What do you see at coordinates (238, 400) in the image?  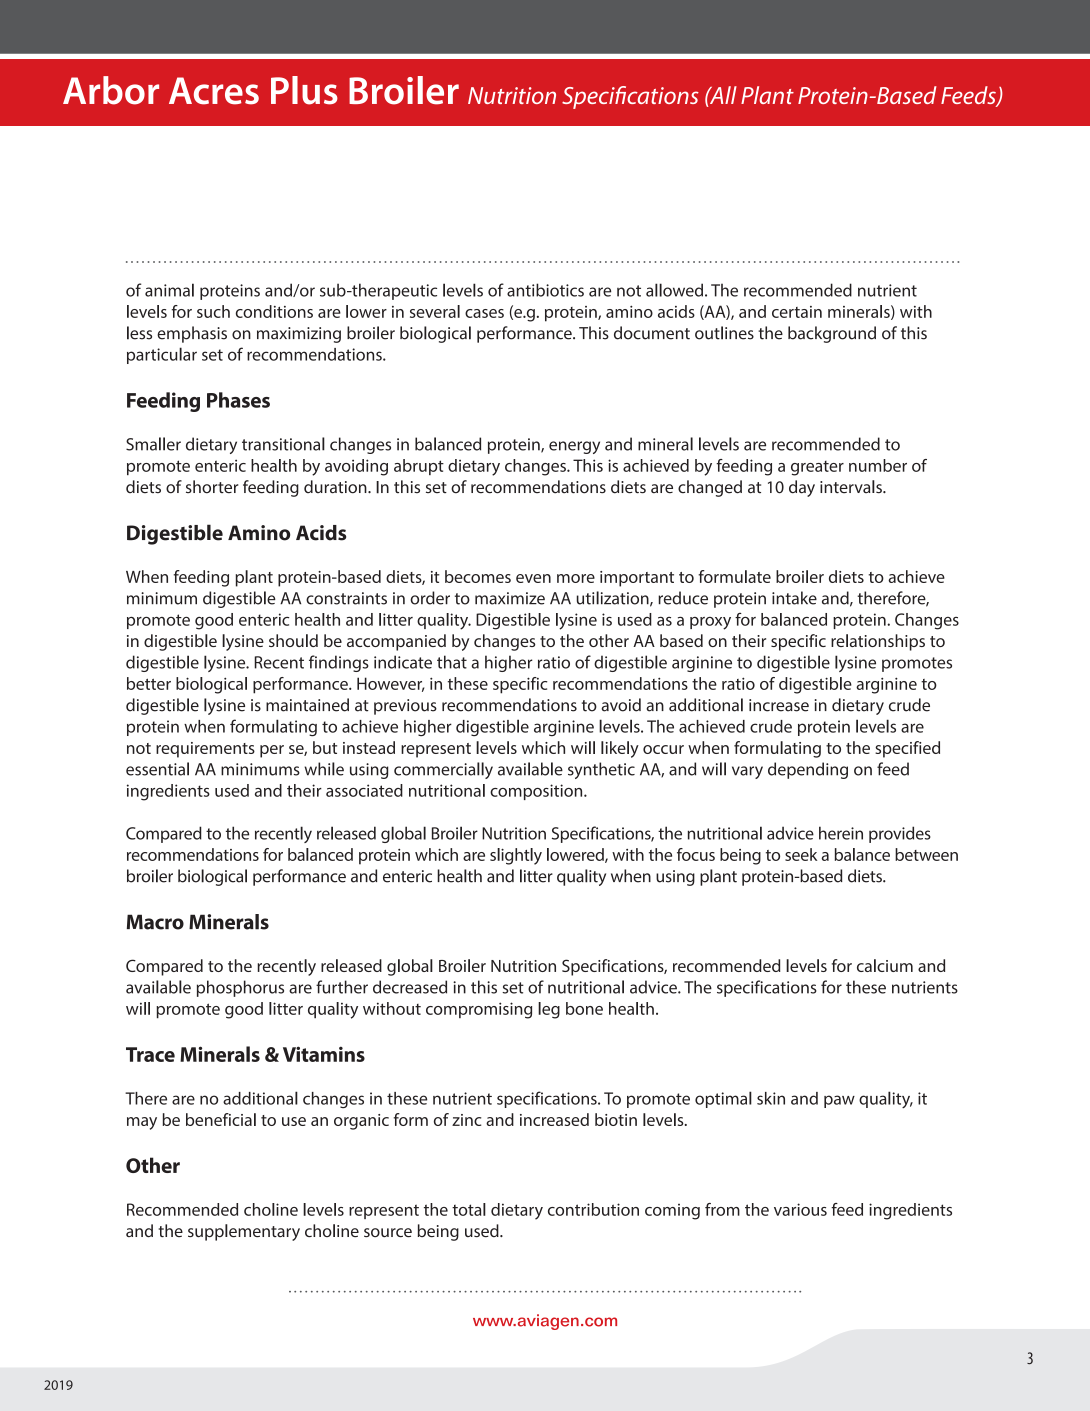 I see `Phases` at bounding box center [238, 400].
